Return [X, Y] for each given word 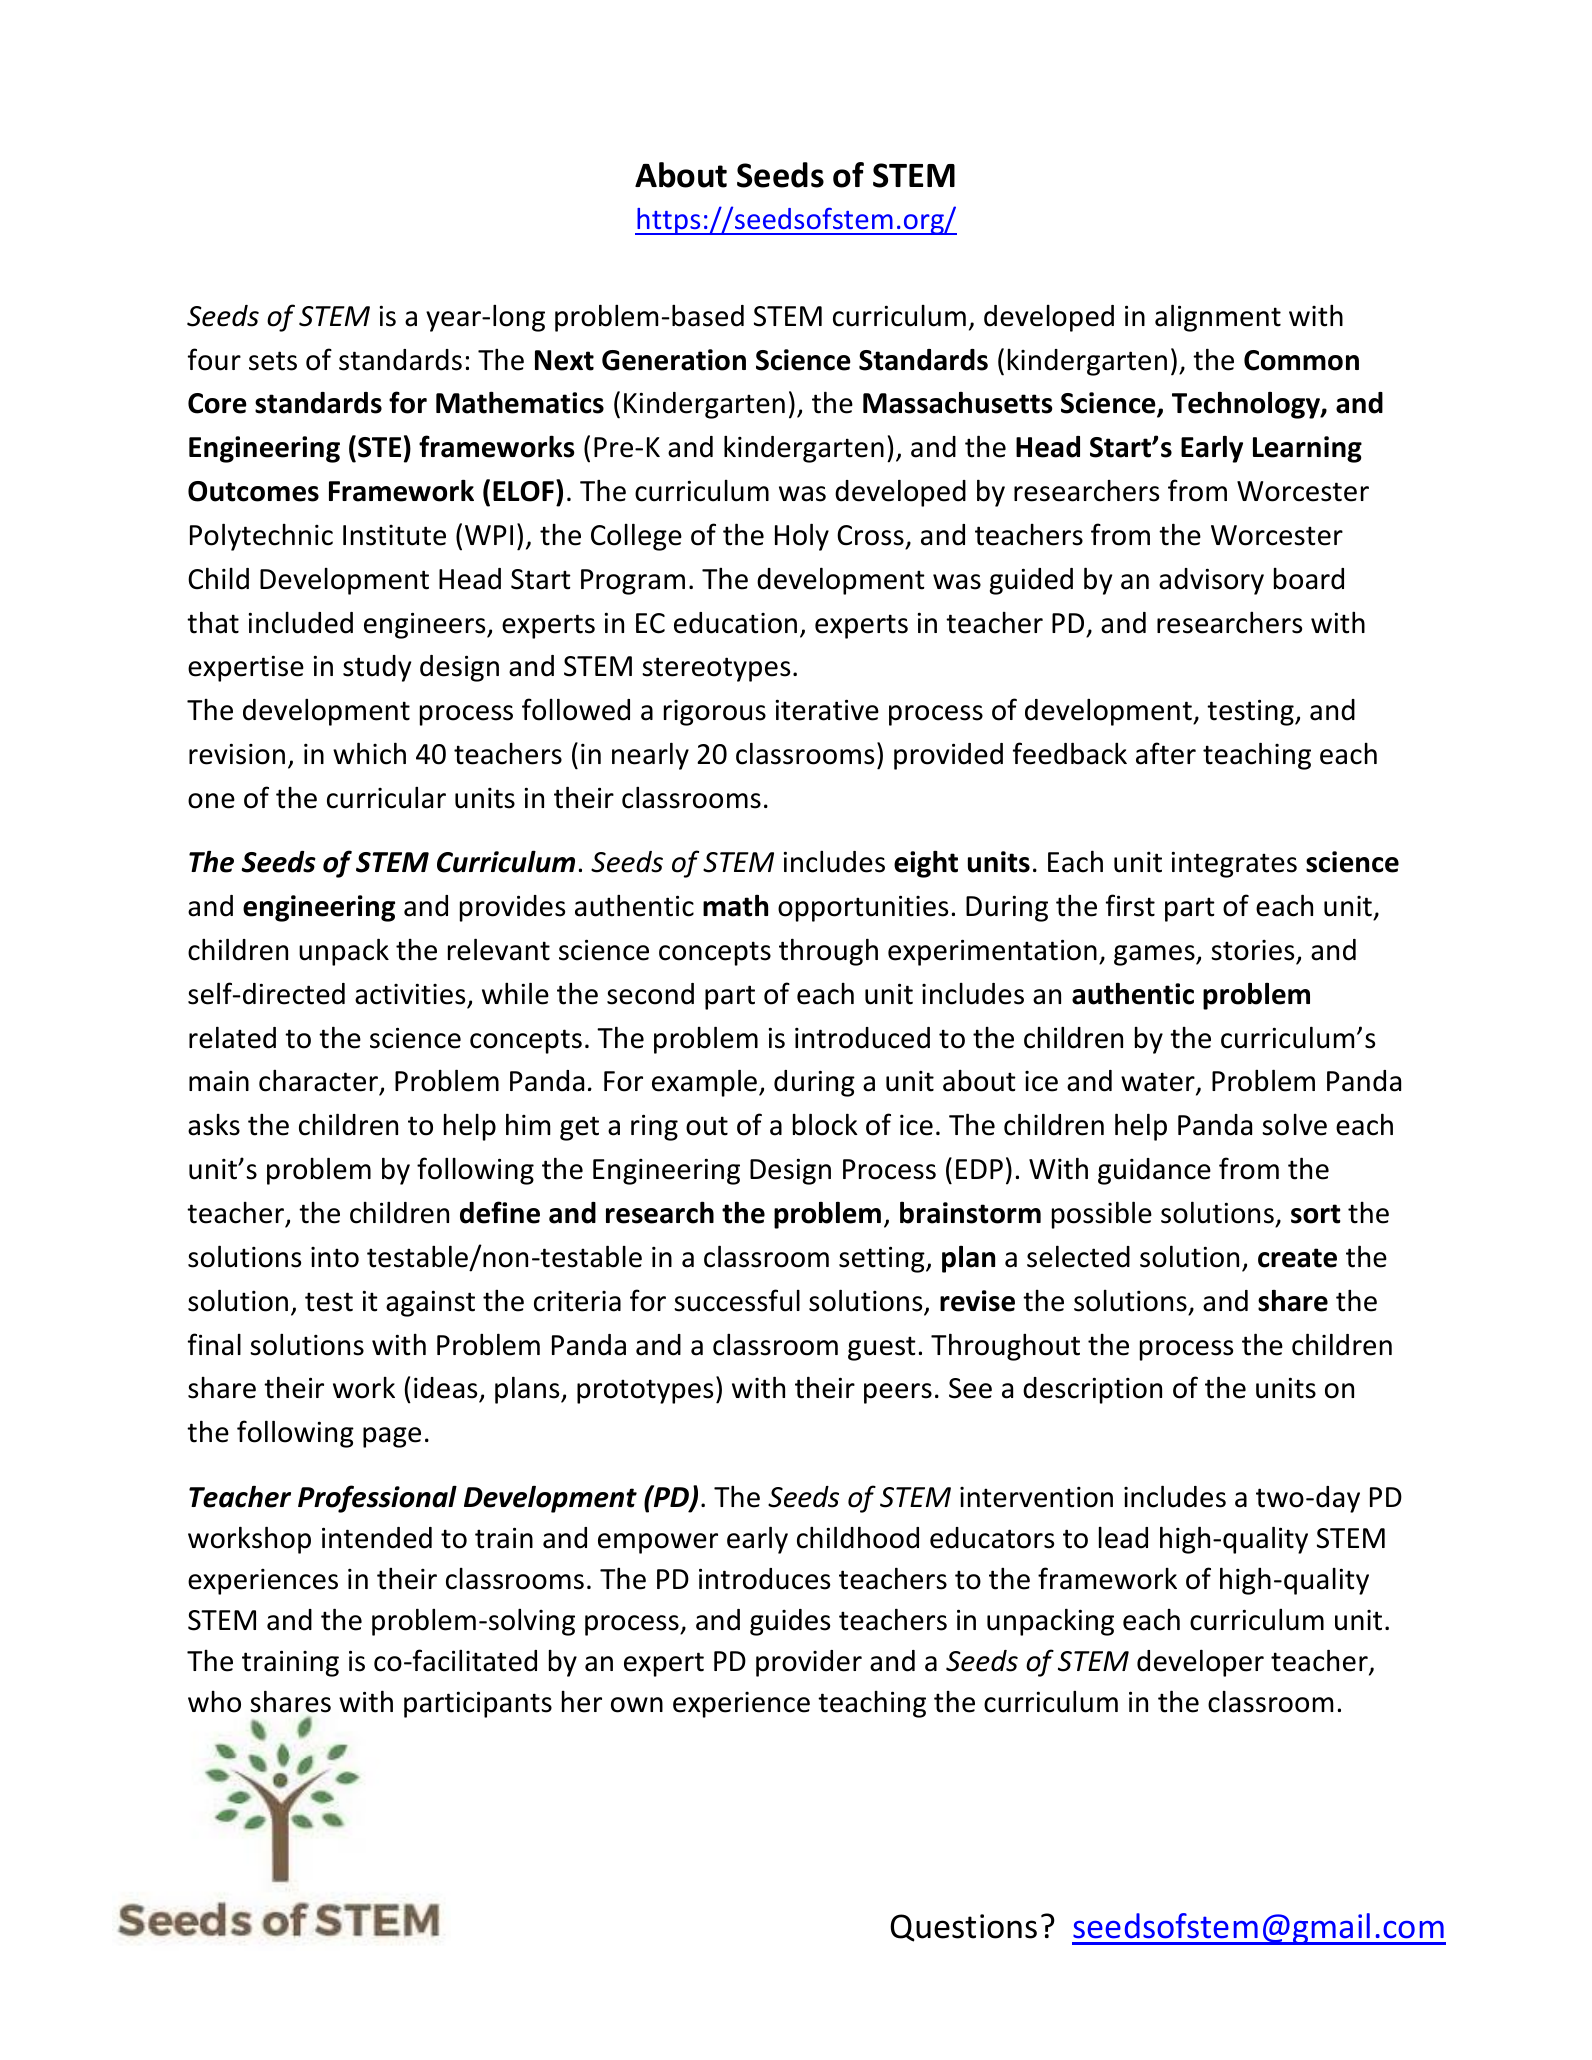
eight [926, 864]
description [1092, 1390]
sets [273, 361]
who [214, 1702]
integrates [1234, 864]
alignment [1218, 318]
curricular [386, 797]
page [392, 1437]
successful [737, 1300]
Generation [674, 360]
